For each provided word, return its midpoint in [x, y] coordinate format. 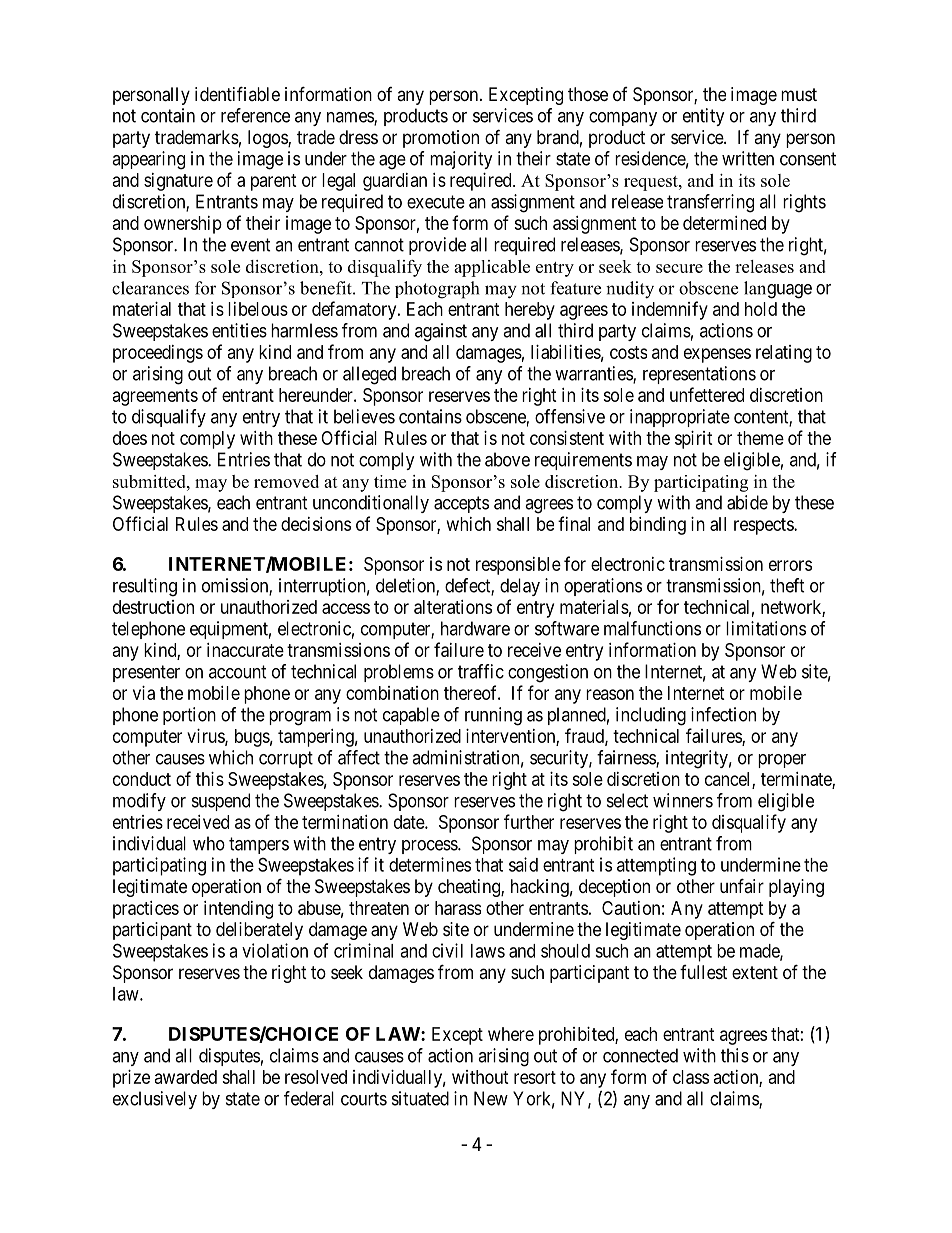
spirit [694, 440]
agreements [155, 397]
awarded [186, 1077]
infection [723, 714]
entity [704, 117]
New [491, 1098]
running [493, 716]
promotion [441, 139]
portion [189, 716]
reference [255, 115]
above [507, 459]
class [691, 1077]
